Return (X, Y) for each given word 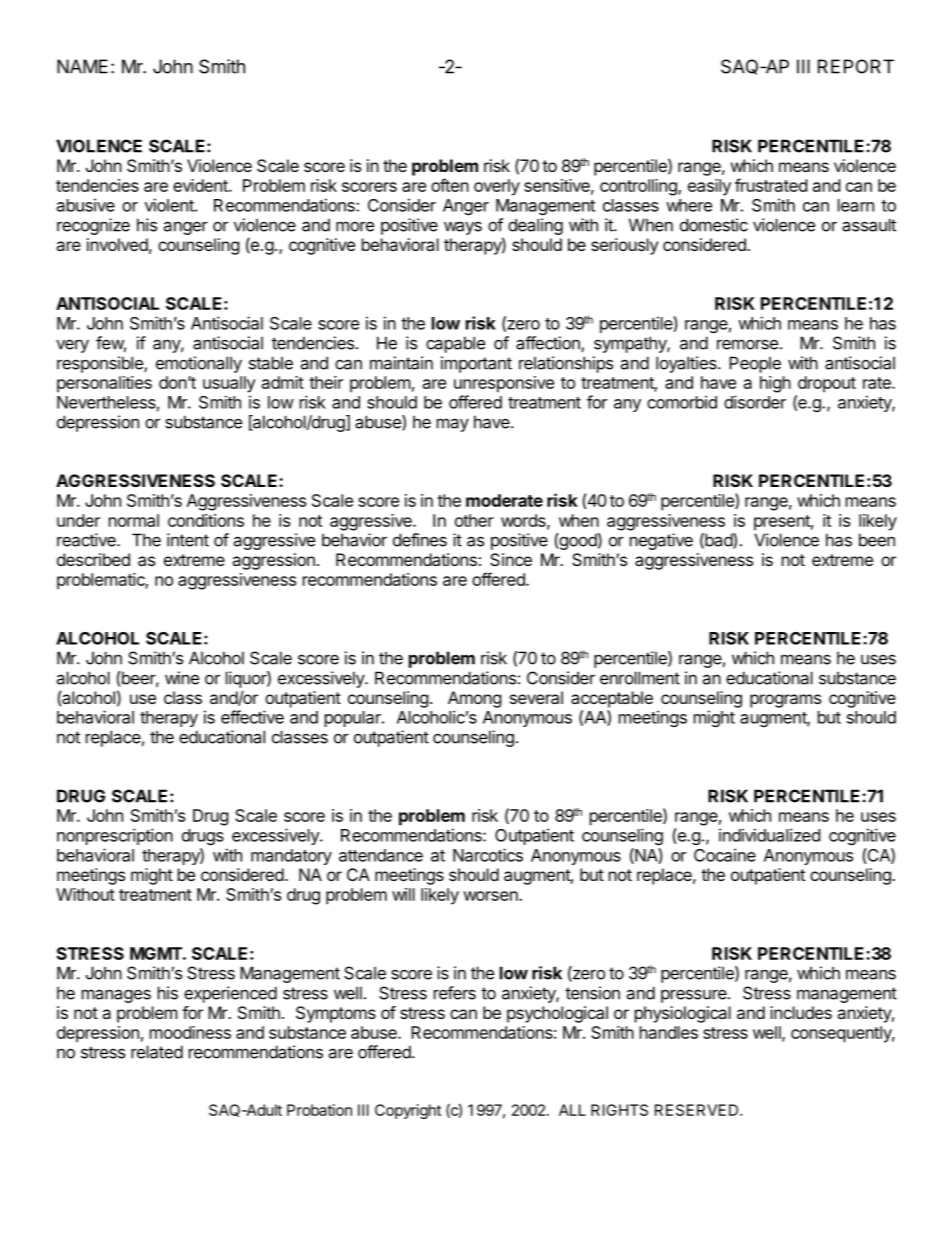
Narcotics (488, 855)
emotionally (199, 364)
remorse (747, 344)
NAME (82, 66)
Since (511, 559)
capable (455, 344)
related (157, 1052)
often (450, 185)
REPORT (856, 66)
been (877, 540)
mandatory (291, 857)
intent (188, 540)
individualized (769, 835)
